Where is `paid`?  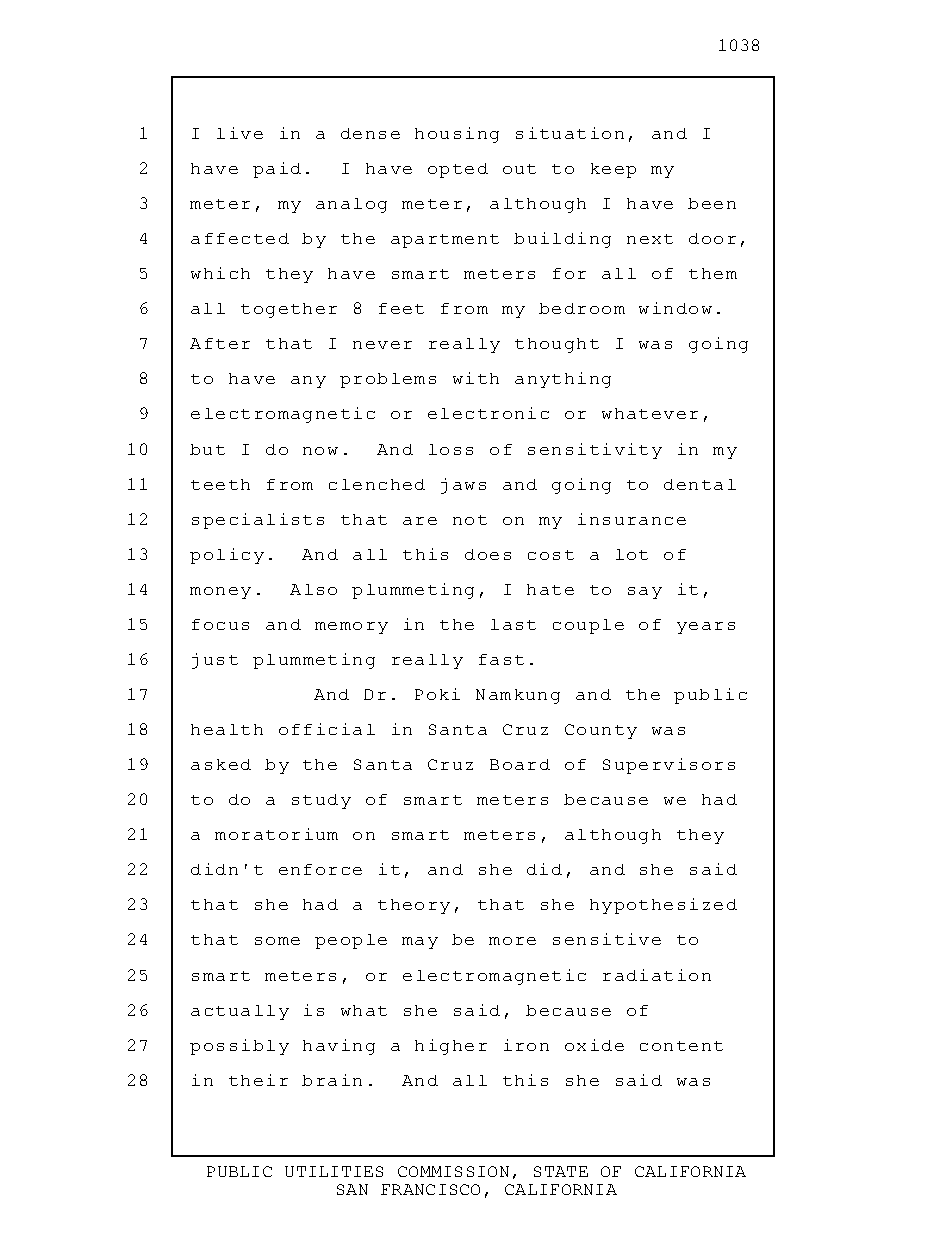
paid is located at coordinates (277, 170).
